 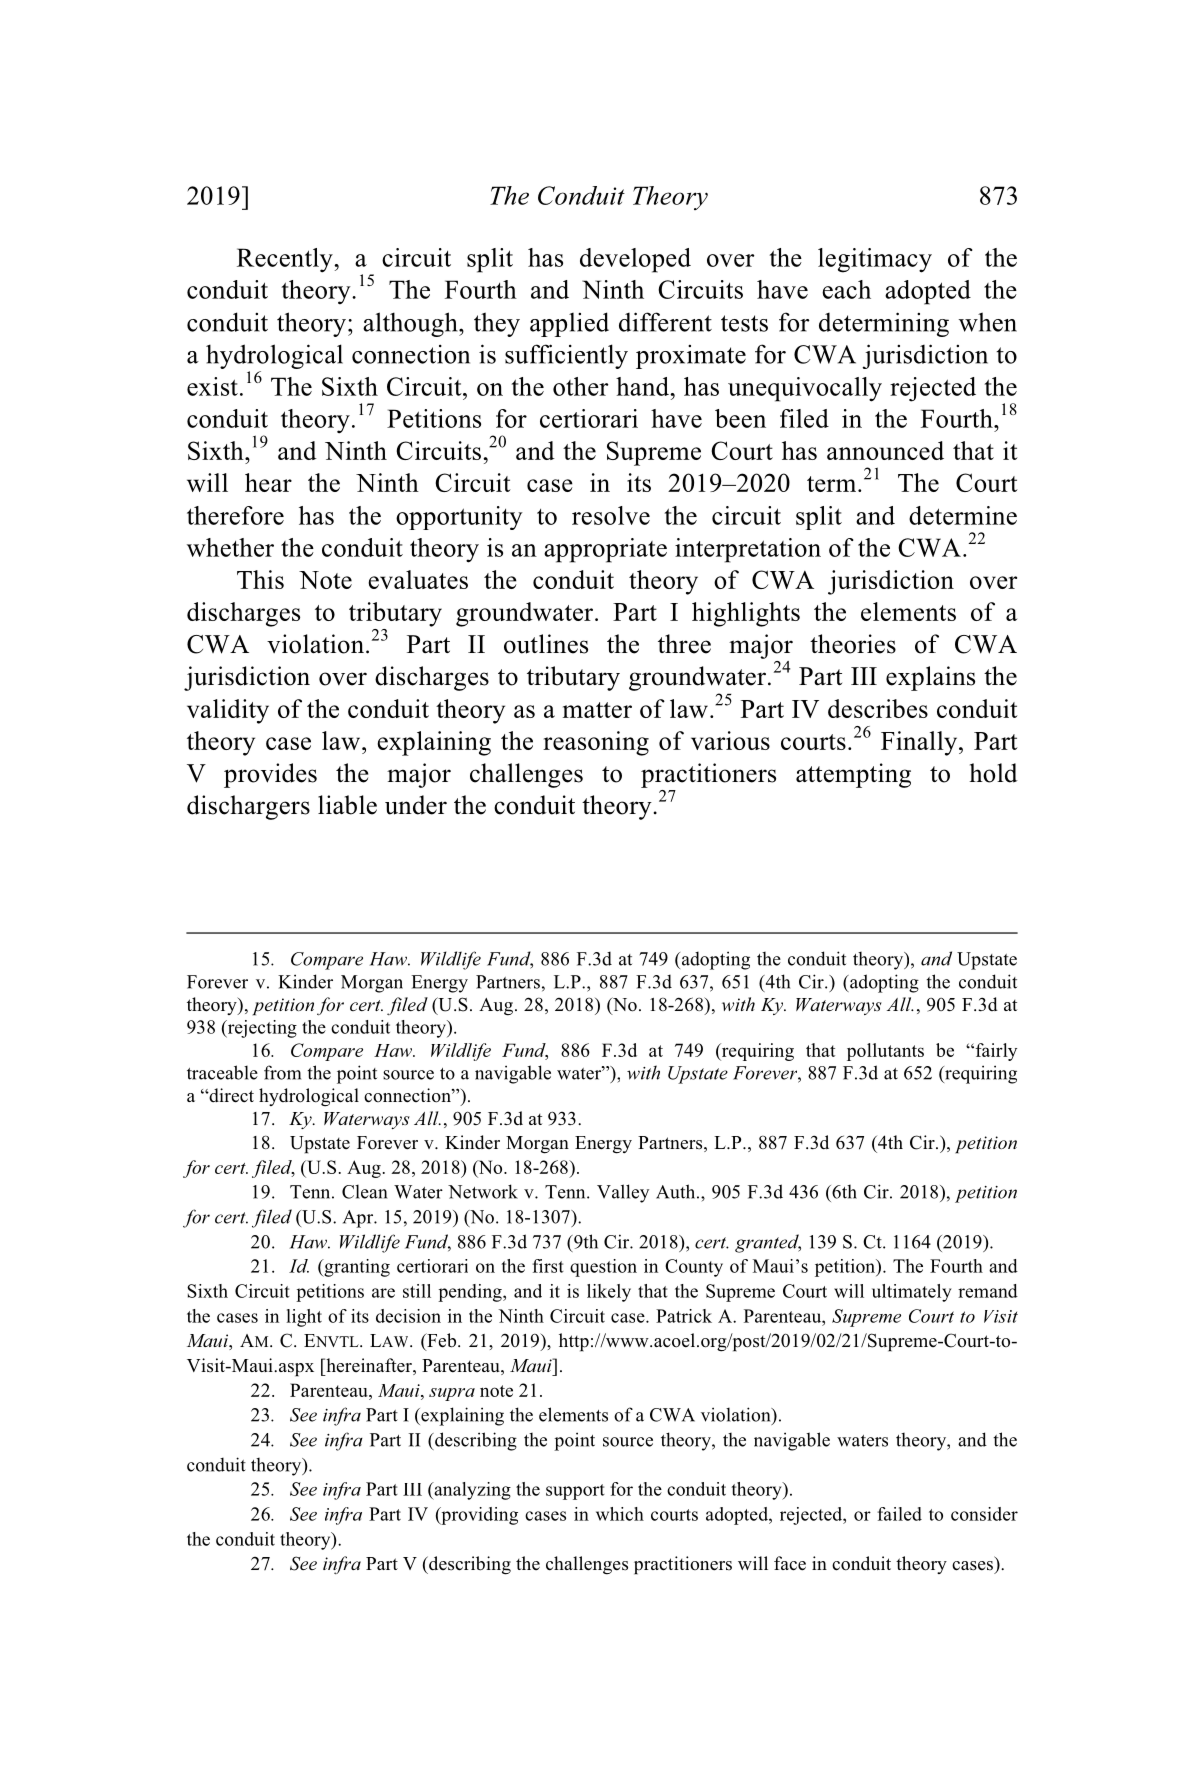 I want to click on Valley, so click(x=623, y=1193).
